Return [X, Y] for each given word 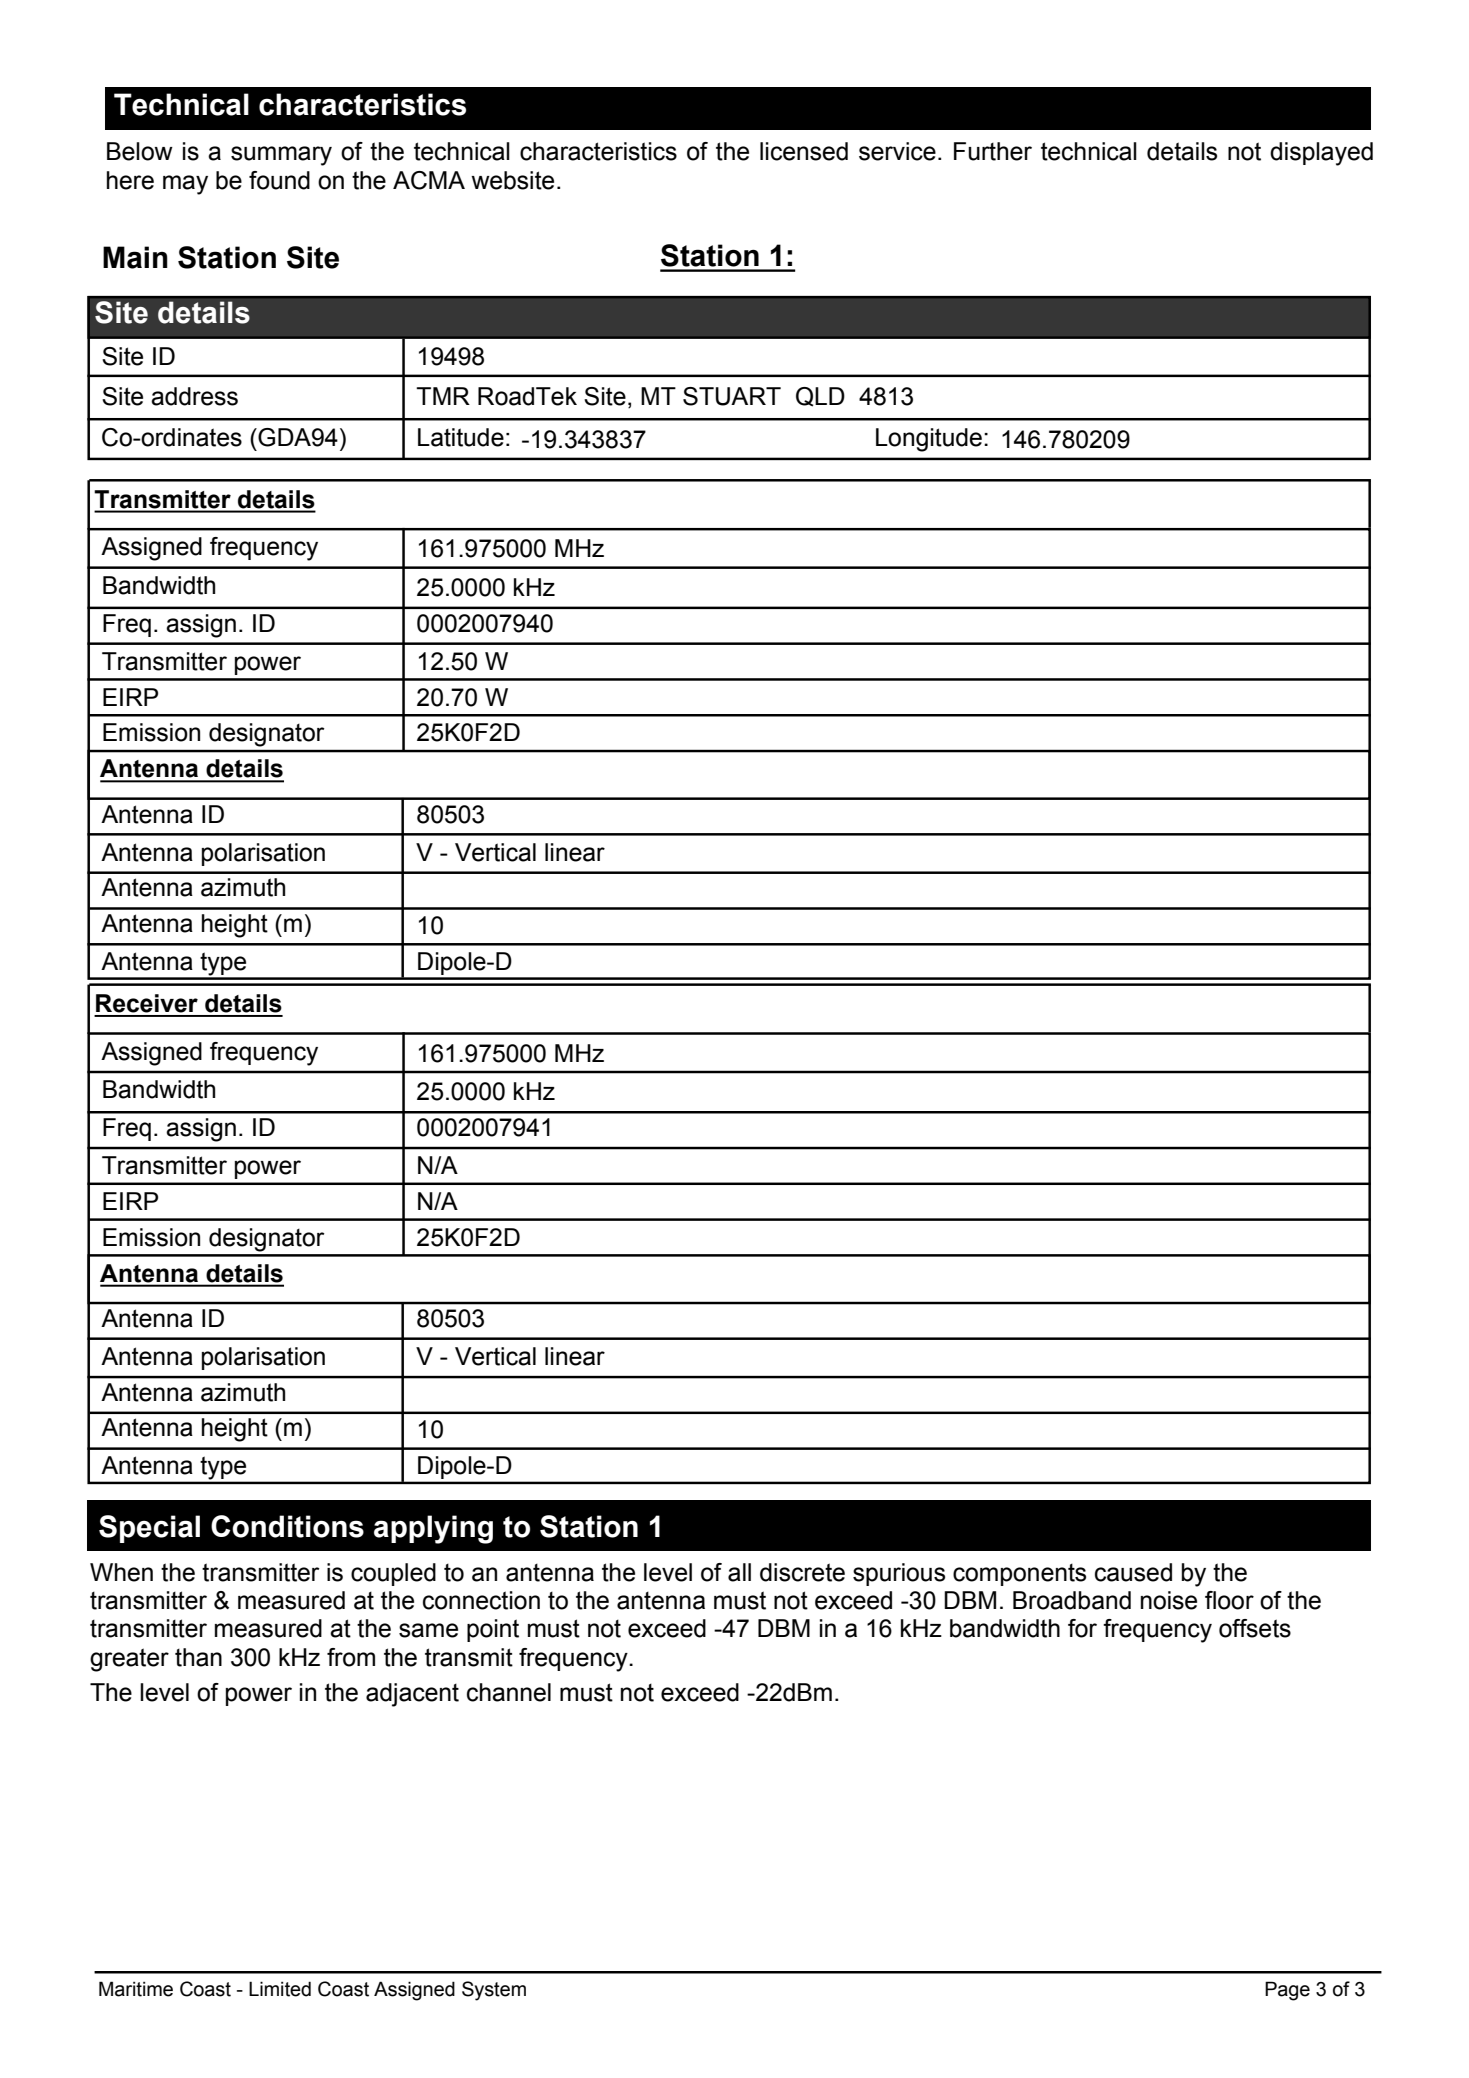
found [279, 180]
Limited [280, 1989]
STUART [732, 396]
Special [149, 1529]
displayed [1321, 154]
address [194, 396]
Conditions [287, 1526]
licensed [804, 151]
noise [1169, 1600]
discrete [802, 1572]
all [739, 1572]
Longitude [929, 440]
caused [1133, 1572]
